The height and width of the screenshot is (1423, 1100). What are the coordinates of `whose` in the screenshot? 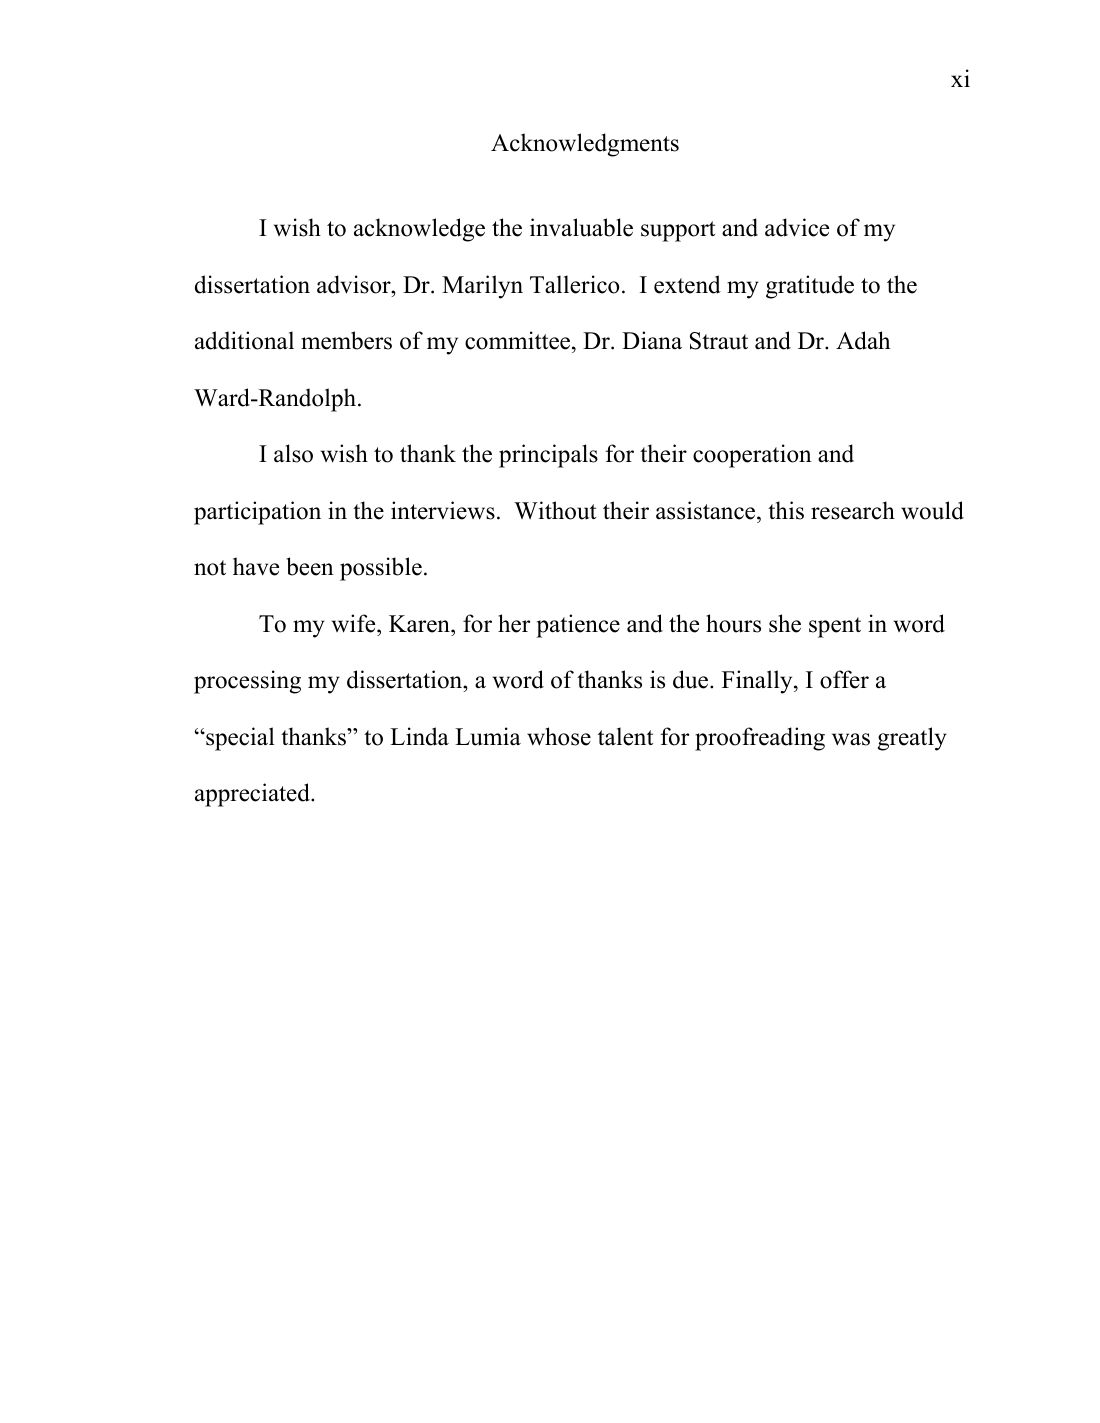 It's located at (559, 736).
